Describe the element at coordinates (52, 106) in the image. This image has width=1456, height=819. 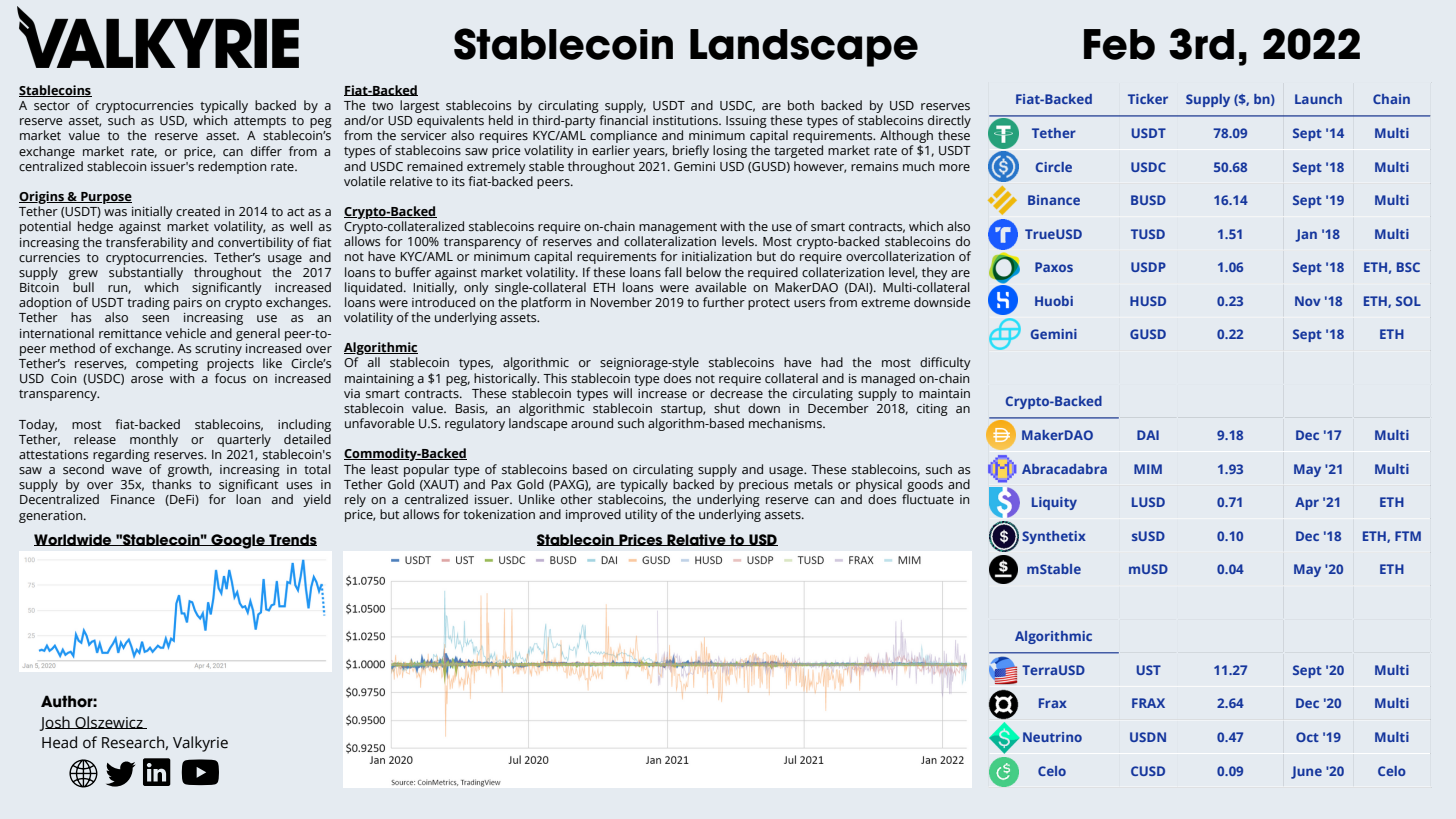
I see `sector` at that location.
